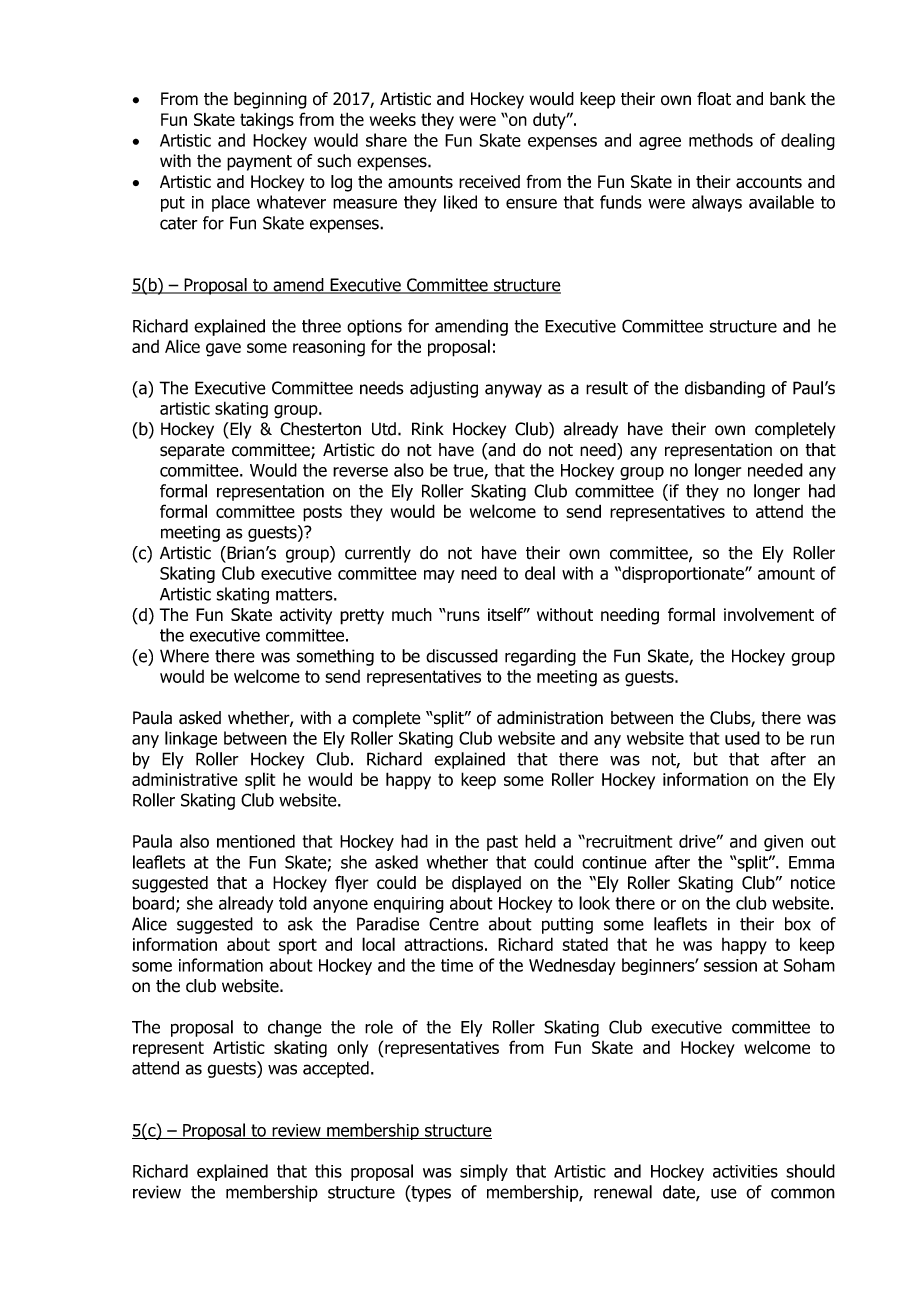 The image size is (924, 1307). What do you see at coordinates (192, 452) in the document?
I see `separate` at bounding box center [192, 452].
